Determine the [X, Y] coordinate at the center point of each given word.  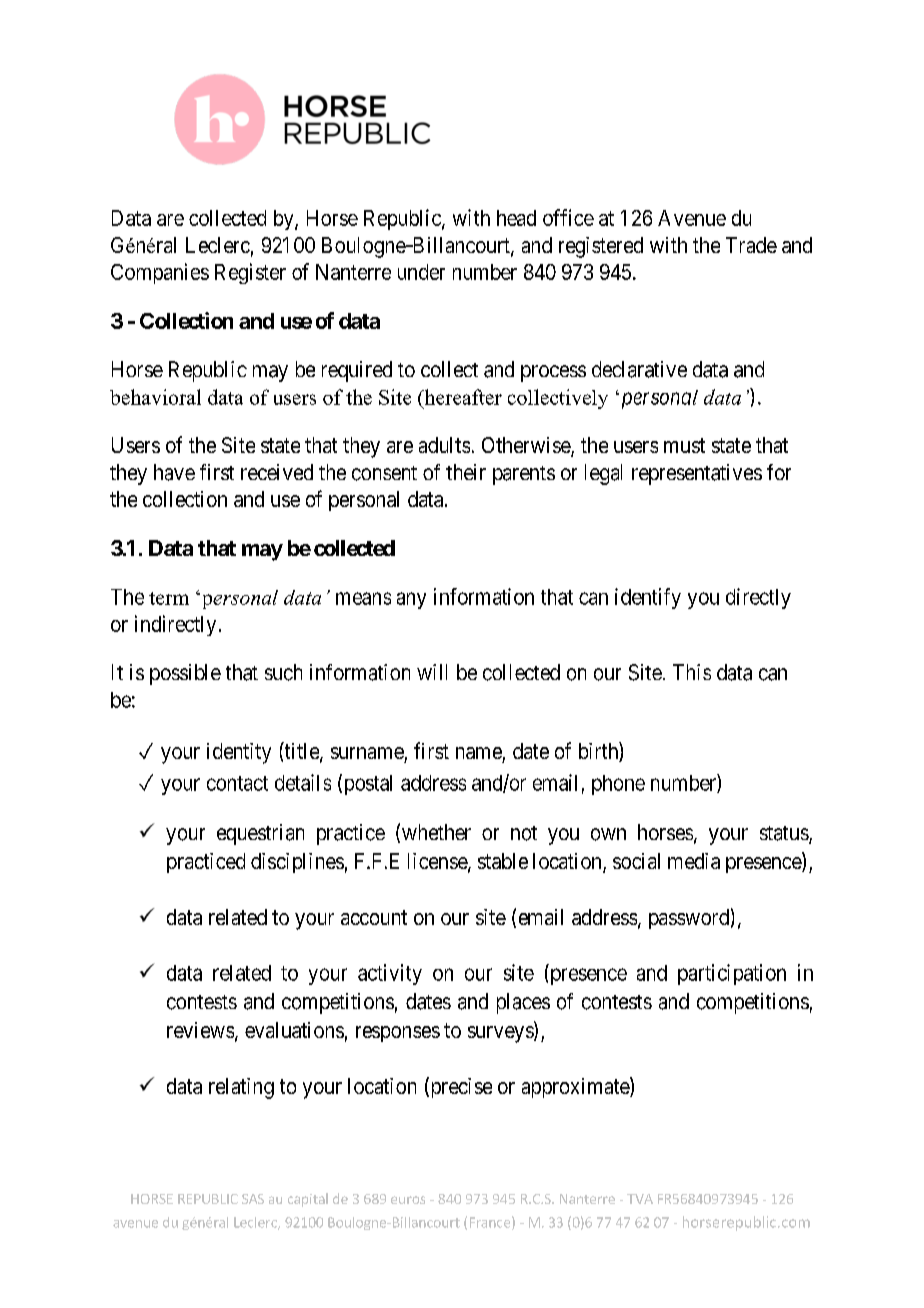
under [421, 272]
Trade [751, 245]
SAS [253, 1199]
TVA [640, 1199]
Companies [160, 273]
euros [408, 1200]
